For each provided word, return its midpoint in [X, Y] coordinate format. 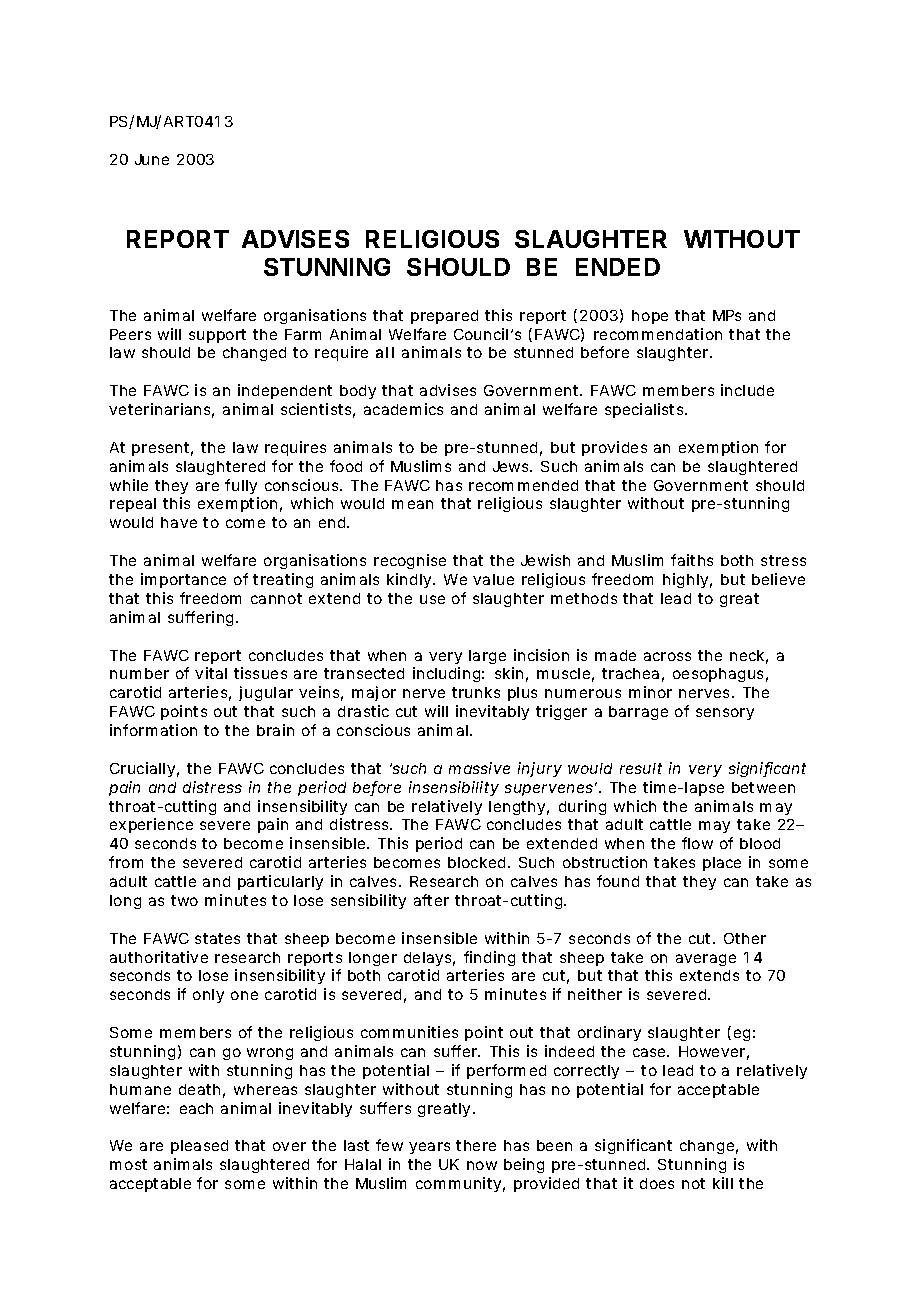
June [152, 159]
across [667, 656]
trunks [476, 692]
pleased [199, 1147]
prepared [444, 317]
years [429, 1148]
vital [211, 673]
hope [650, 317]
